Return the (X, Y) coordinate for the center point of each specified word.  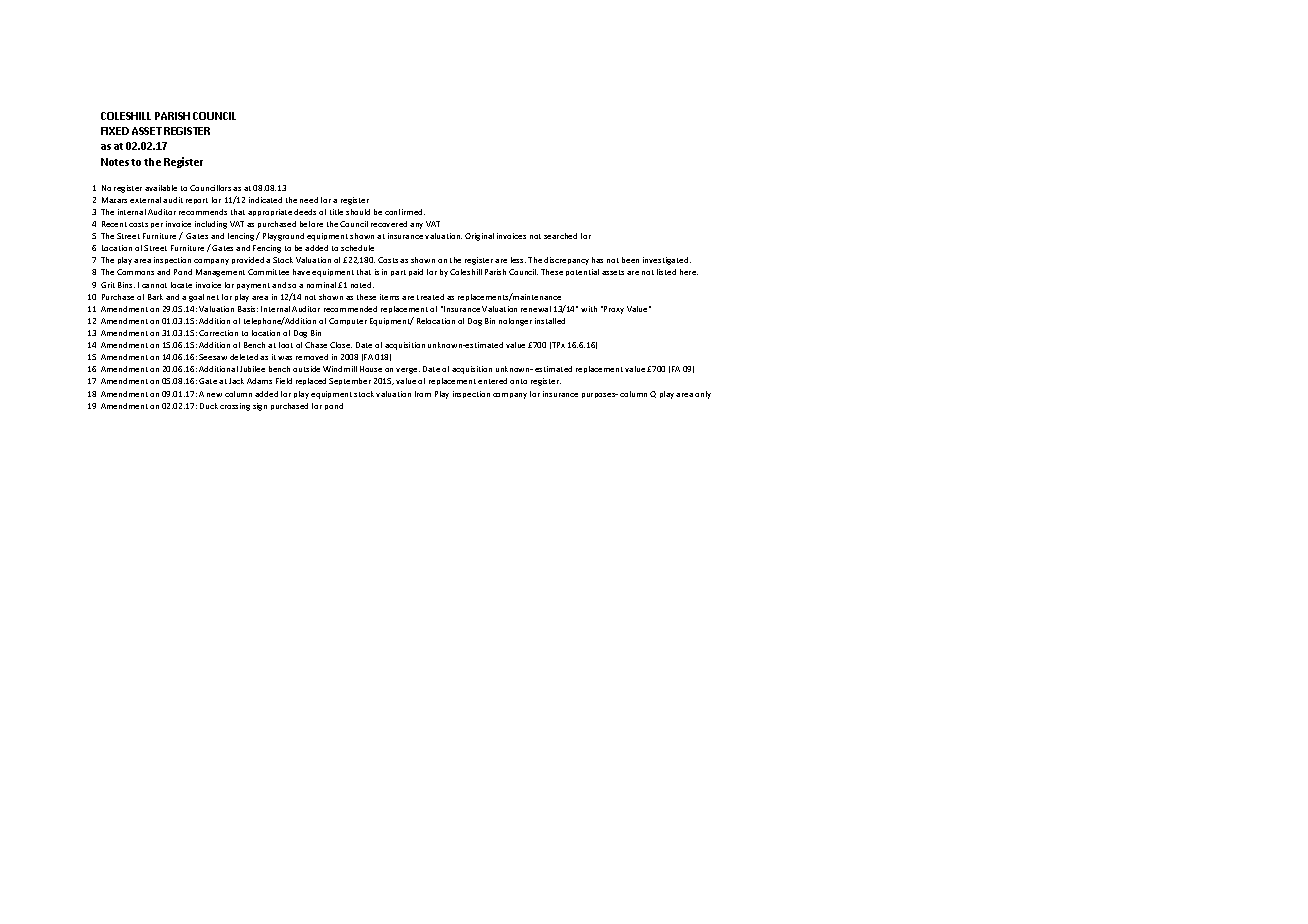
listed (666, 272)
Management (220, 273)
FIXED (115, 131)
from (423, 394)
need (309, 200)
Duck (209, 406)
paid (416, 272)
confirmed (405, 212)
